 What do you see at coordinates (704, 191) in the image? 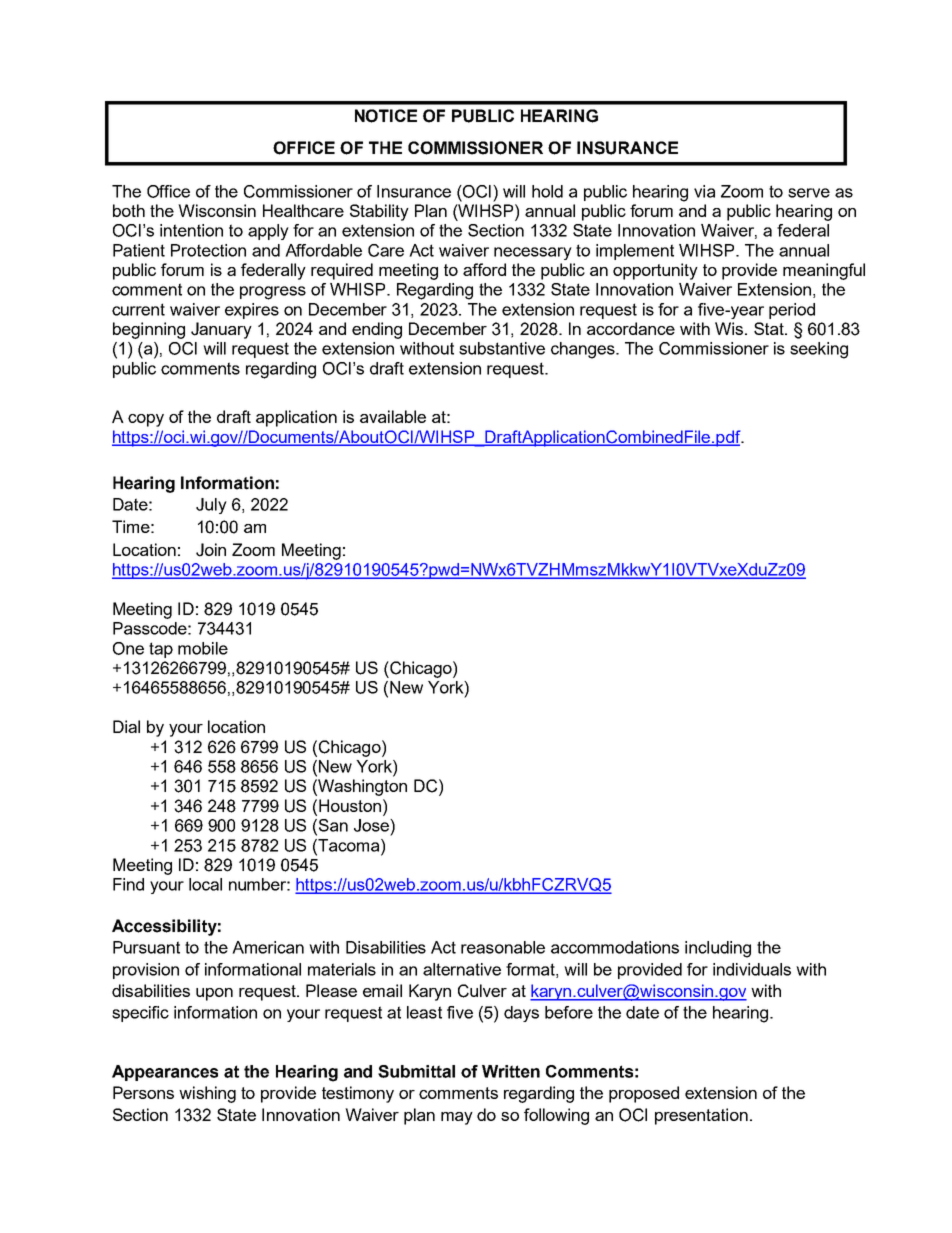
I see `via` at bounding box center [704, 191].
